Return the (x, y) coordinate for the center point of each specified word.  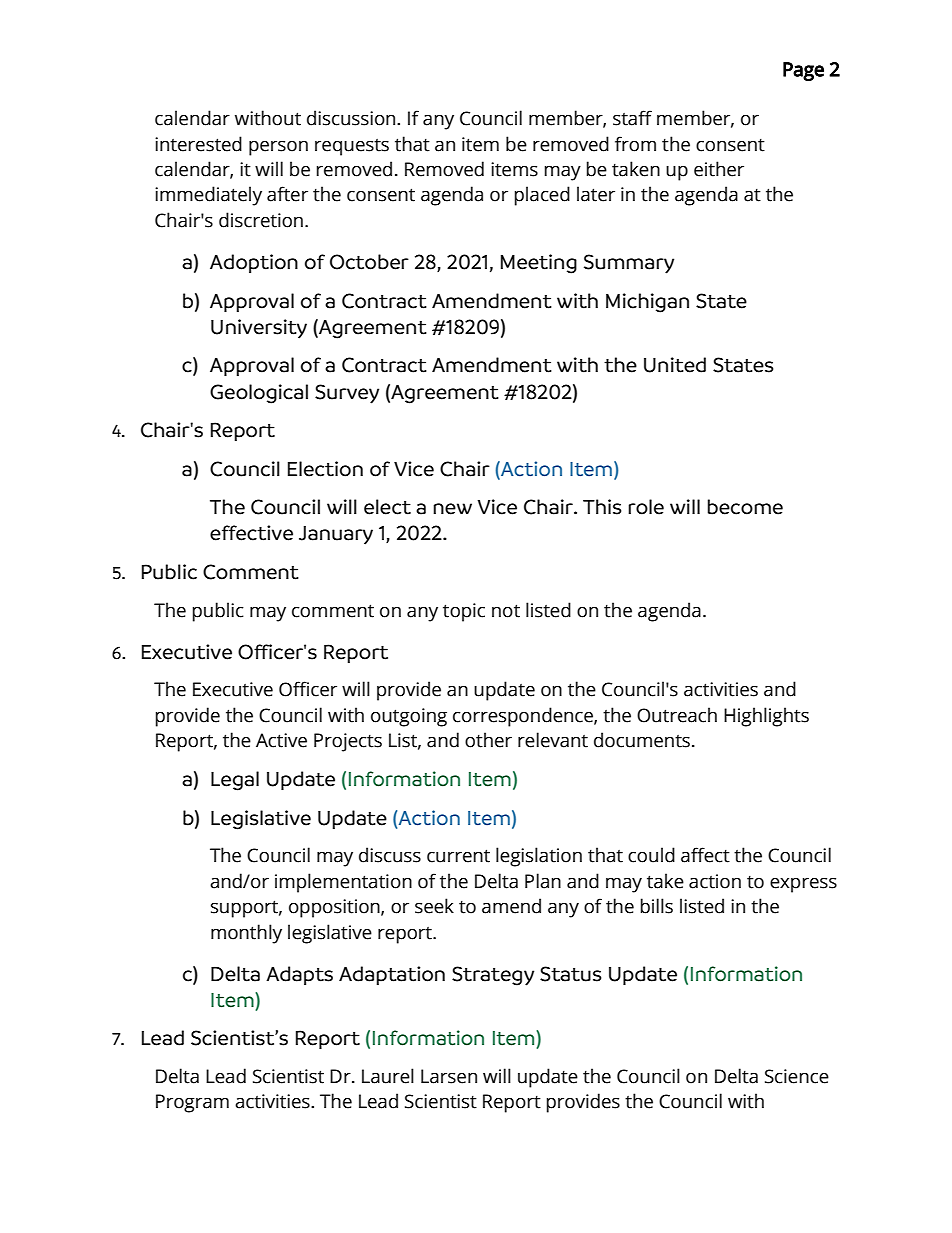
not (506, 611)
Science (797, 1076)
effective (251, 533)
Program (192, 1103)
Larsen (449, 1076)
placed (542, 196)
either (719, 169)
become (745, 507)
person (278, 148)
